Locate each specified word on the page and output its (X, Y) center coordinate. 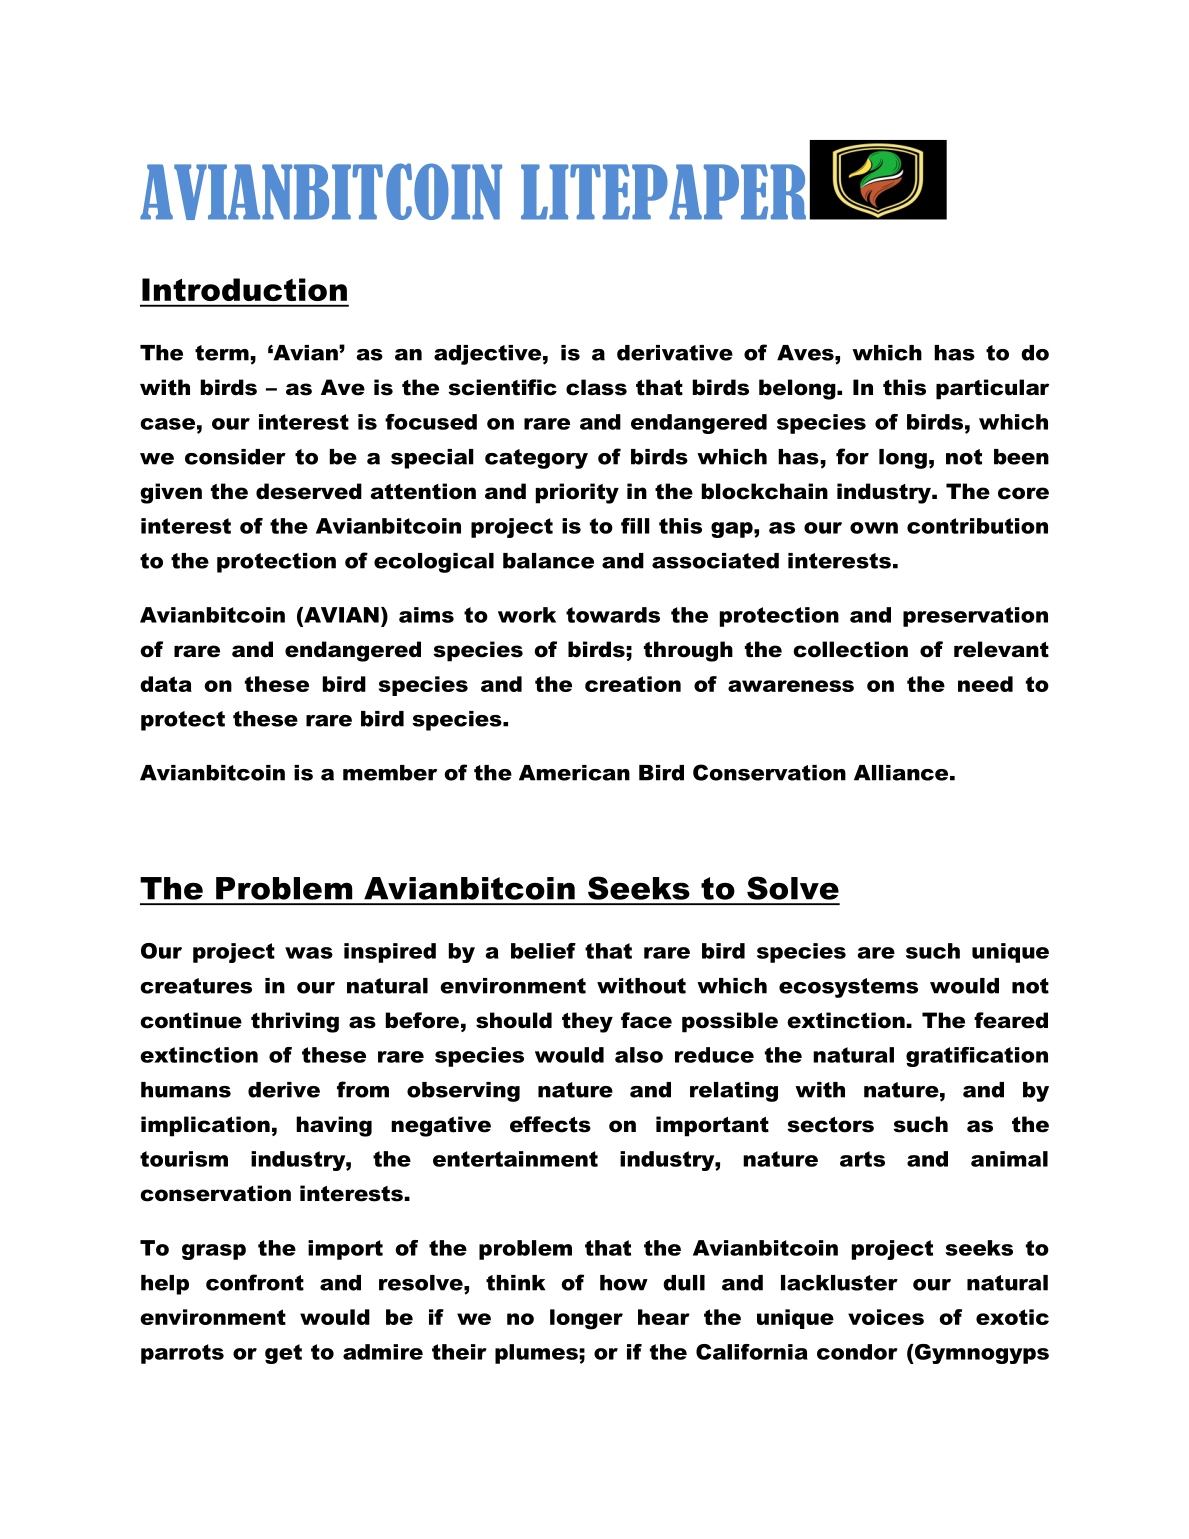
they (587, 1022)
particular (992, 389)
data (166, 684)
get (283, 1354)
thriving (295, 1022)
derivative (675, 353)
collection (850, 649)
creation (633, 684)
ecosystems (848, 988)
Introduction (244, 289)
